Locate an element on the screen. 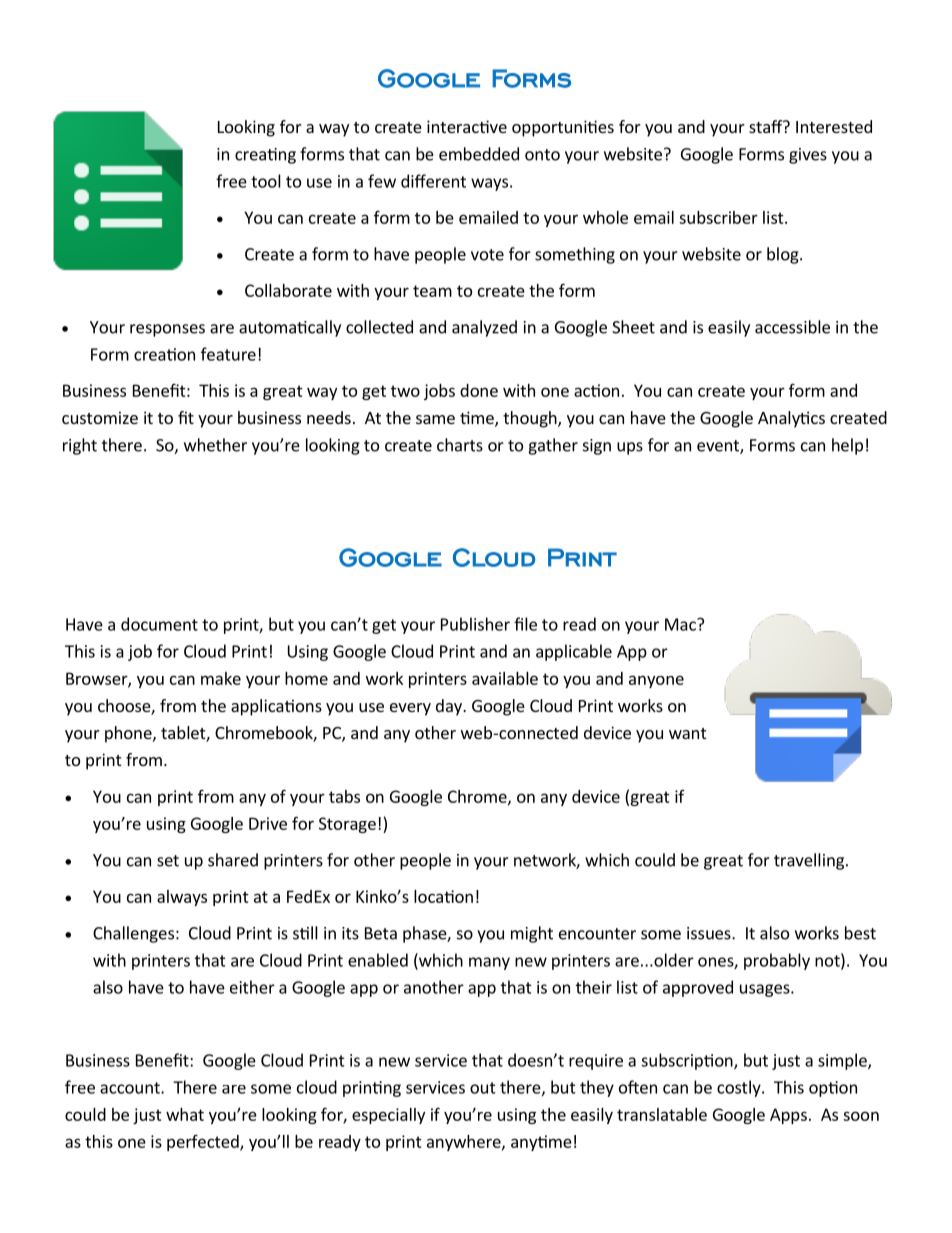 The width and height of the screenshot is (952, 1233). whether is located at coordinates (215, 445).
